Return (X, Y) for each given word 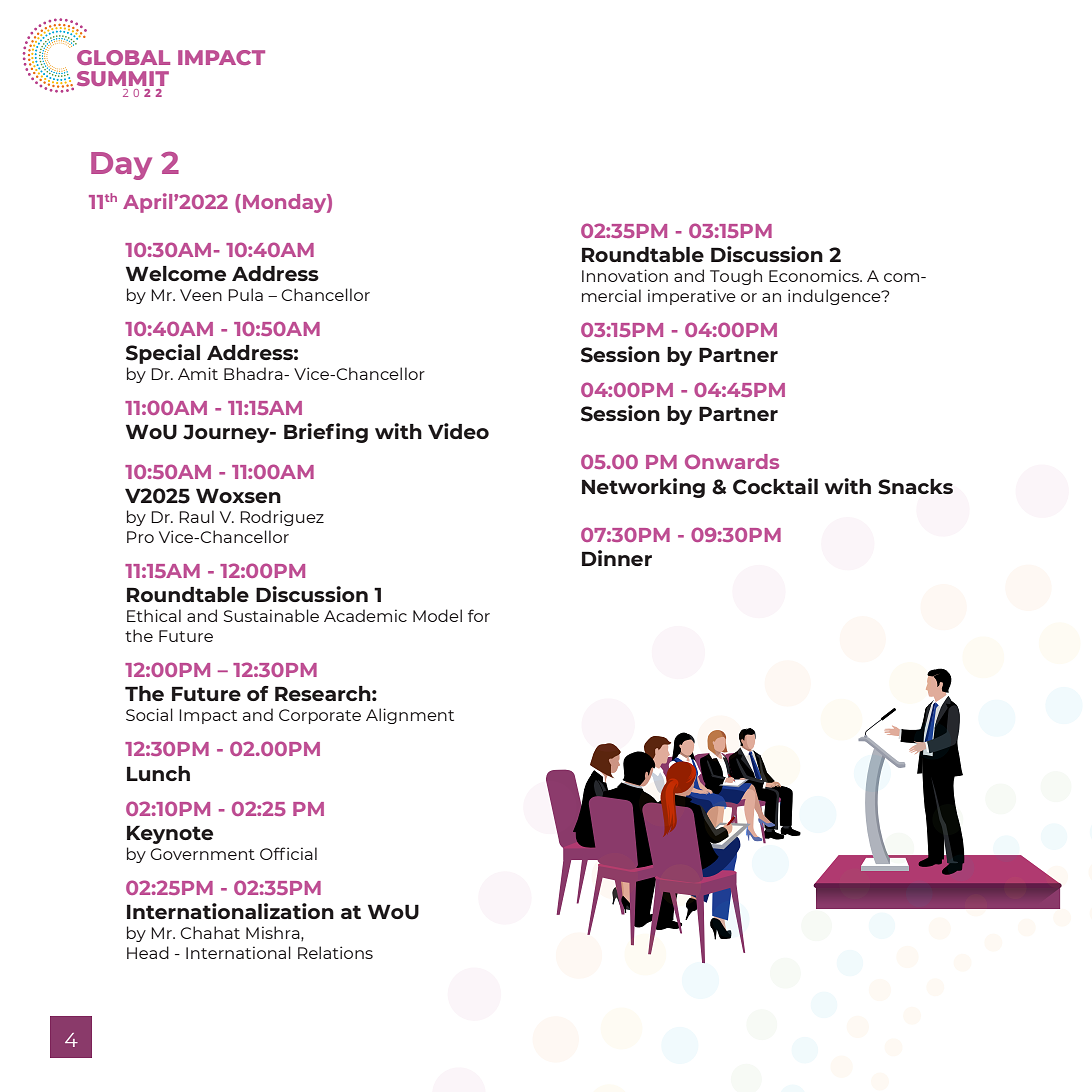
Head (148, 952)
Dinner (617, 558)
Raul (196, 516)
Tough (736, 277)
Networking (643, 488)
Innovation (625, 275)
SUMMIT (123, 78)
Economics (815, 275)
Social (149, 714)
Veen (201, 295)
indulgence (835, 297)
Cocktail (775, 486)
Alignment (410, 716)
